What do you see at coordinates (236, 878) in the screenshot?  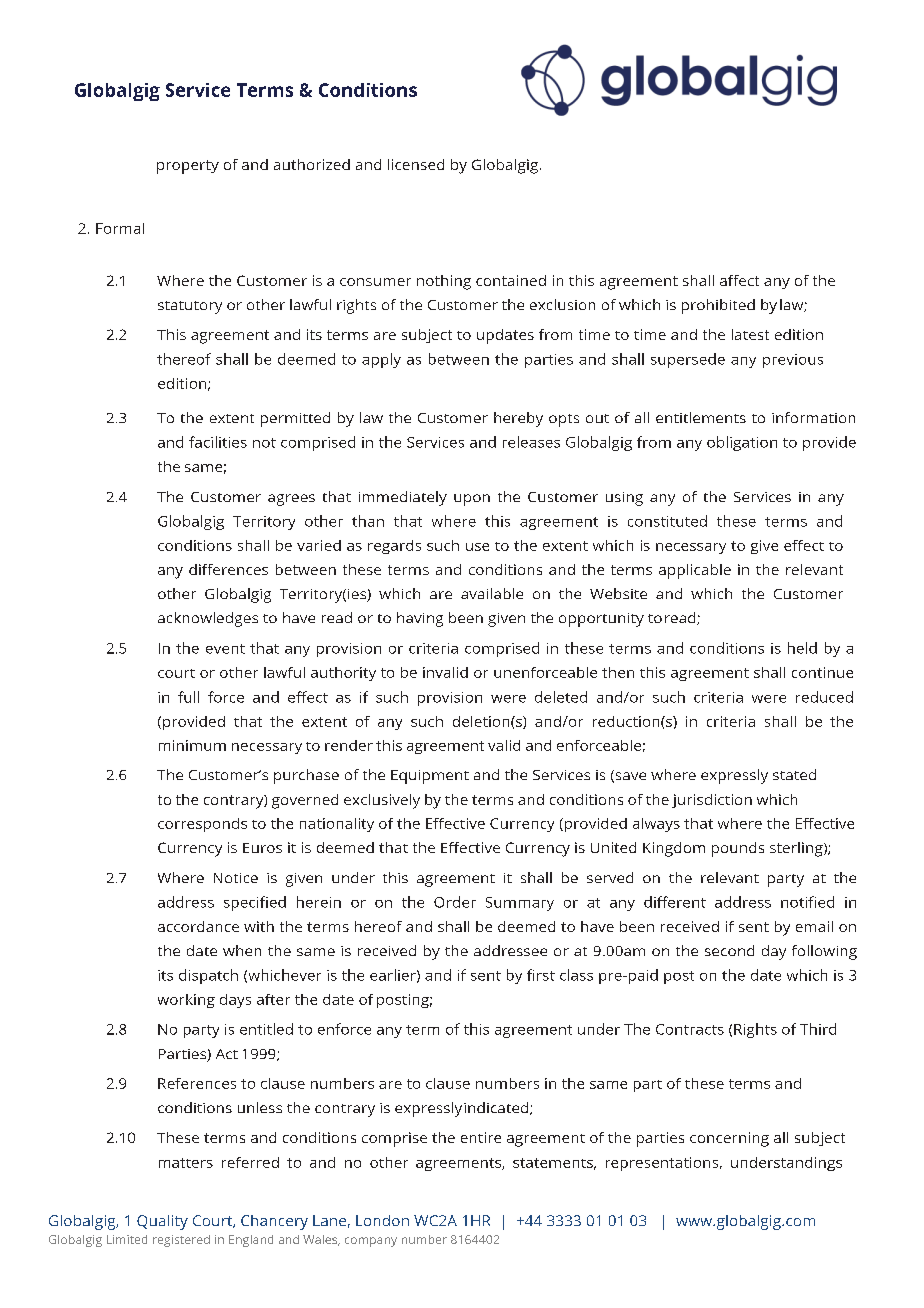 I see `Notice` at bounding box center [236, 878].
